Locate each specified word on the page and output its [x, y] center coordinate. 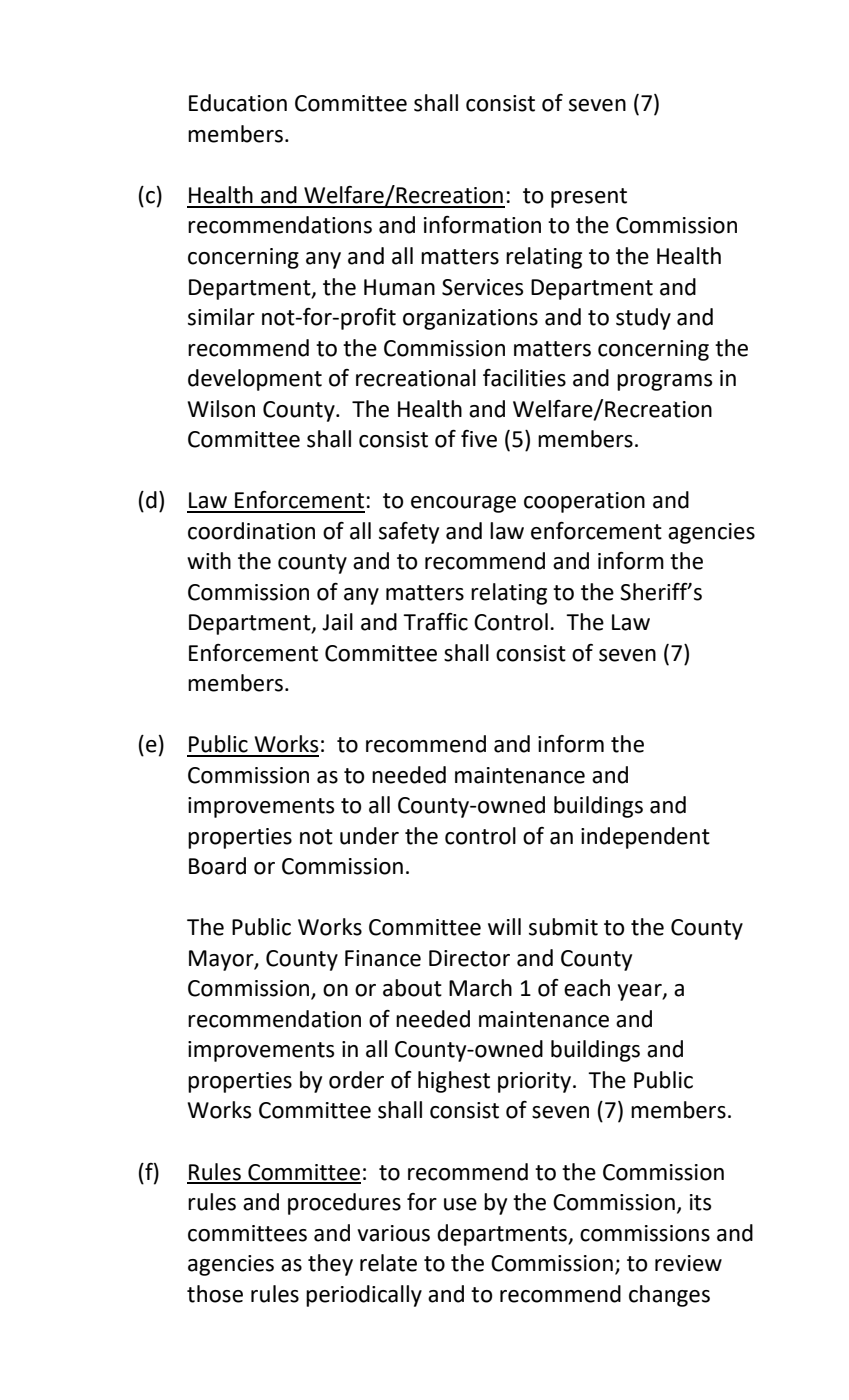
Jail [337, 622]
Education [238, 103]
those [215, 1294]
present [589, 198]
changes [669, 1296]
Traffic [435, 622]
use [460, 1204]
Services [482, 287]
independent [645, 838]
